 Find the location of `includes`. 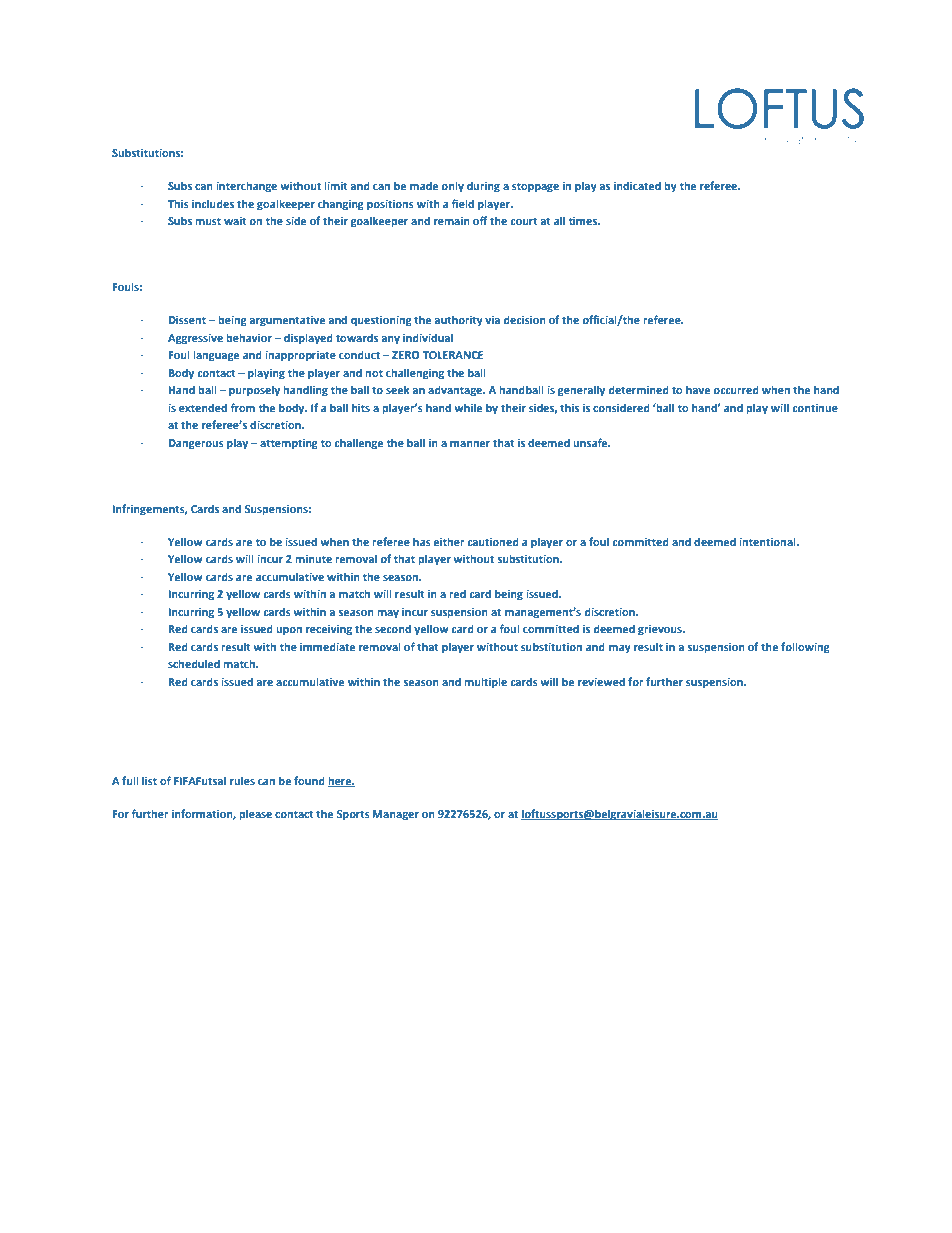

includes is located at coordinates (213, 203).
